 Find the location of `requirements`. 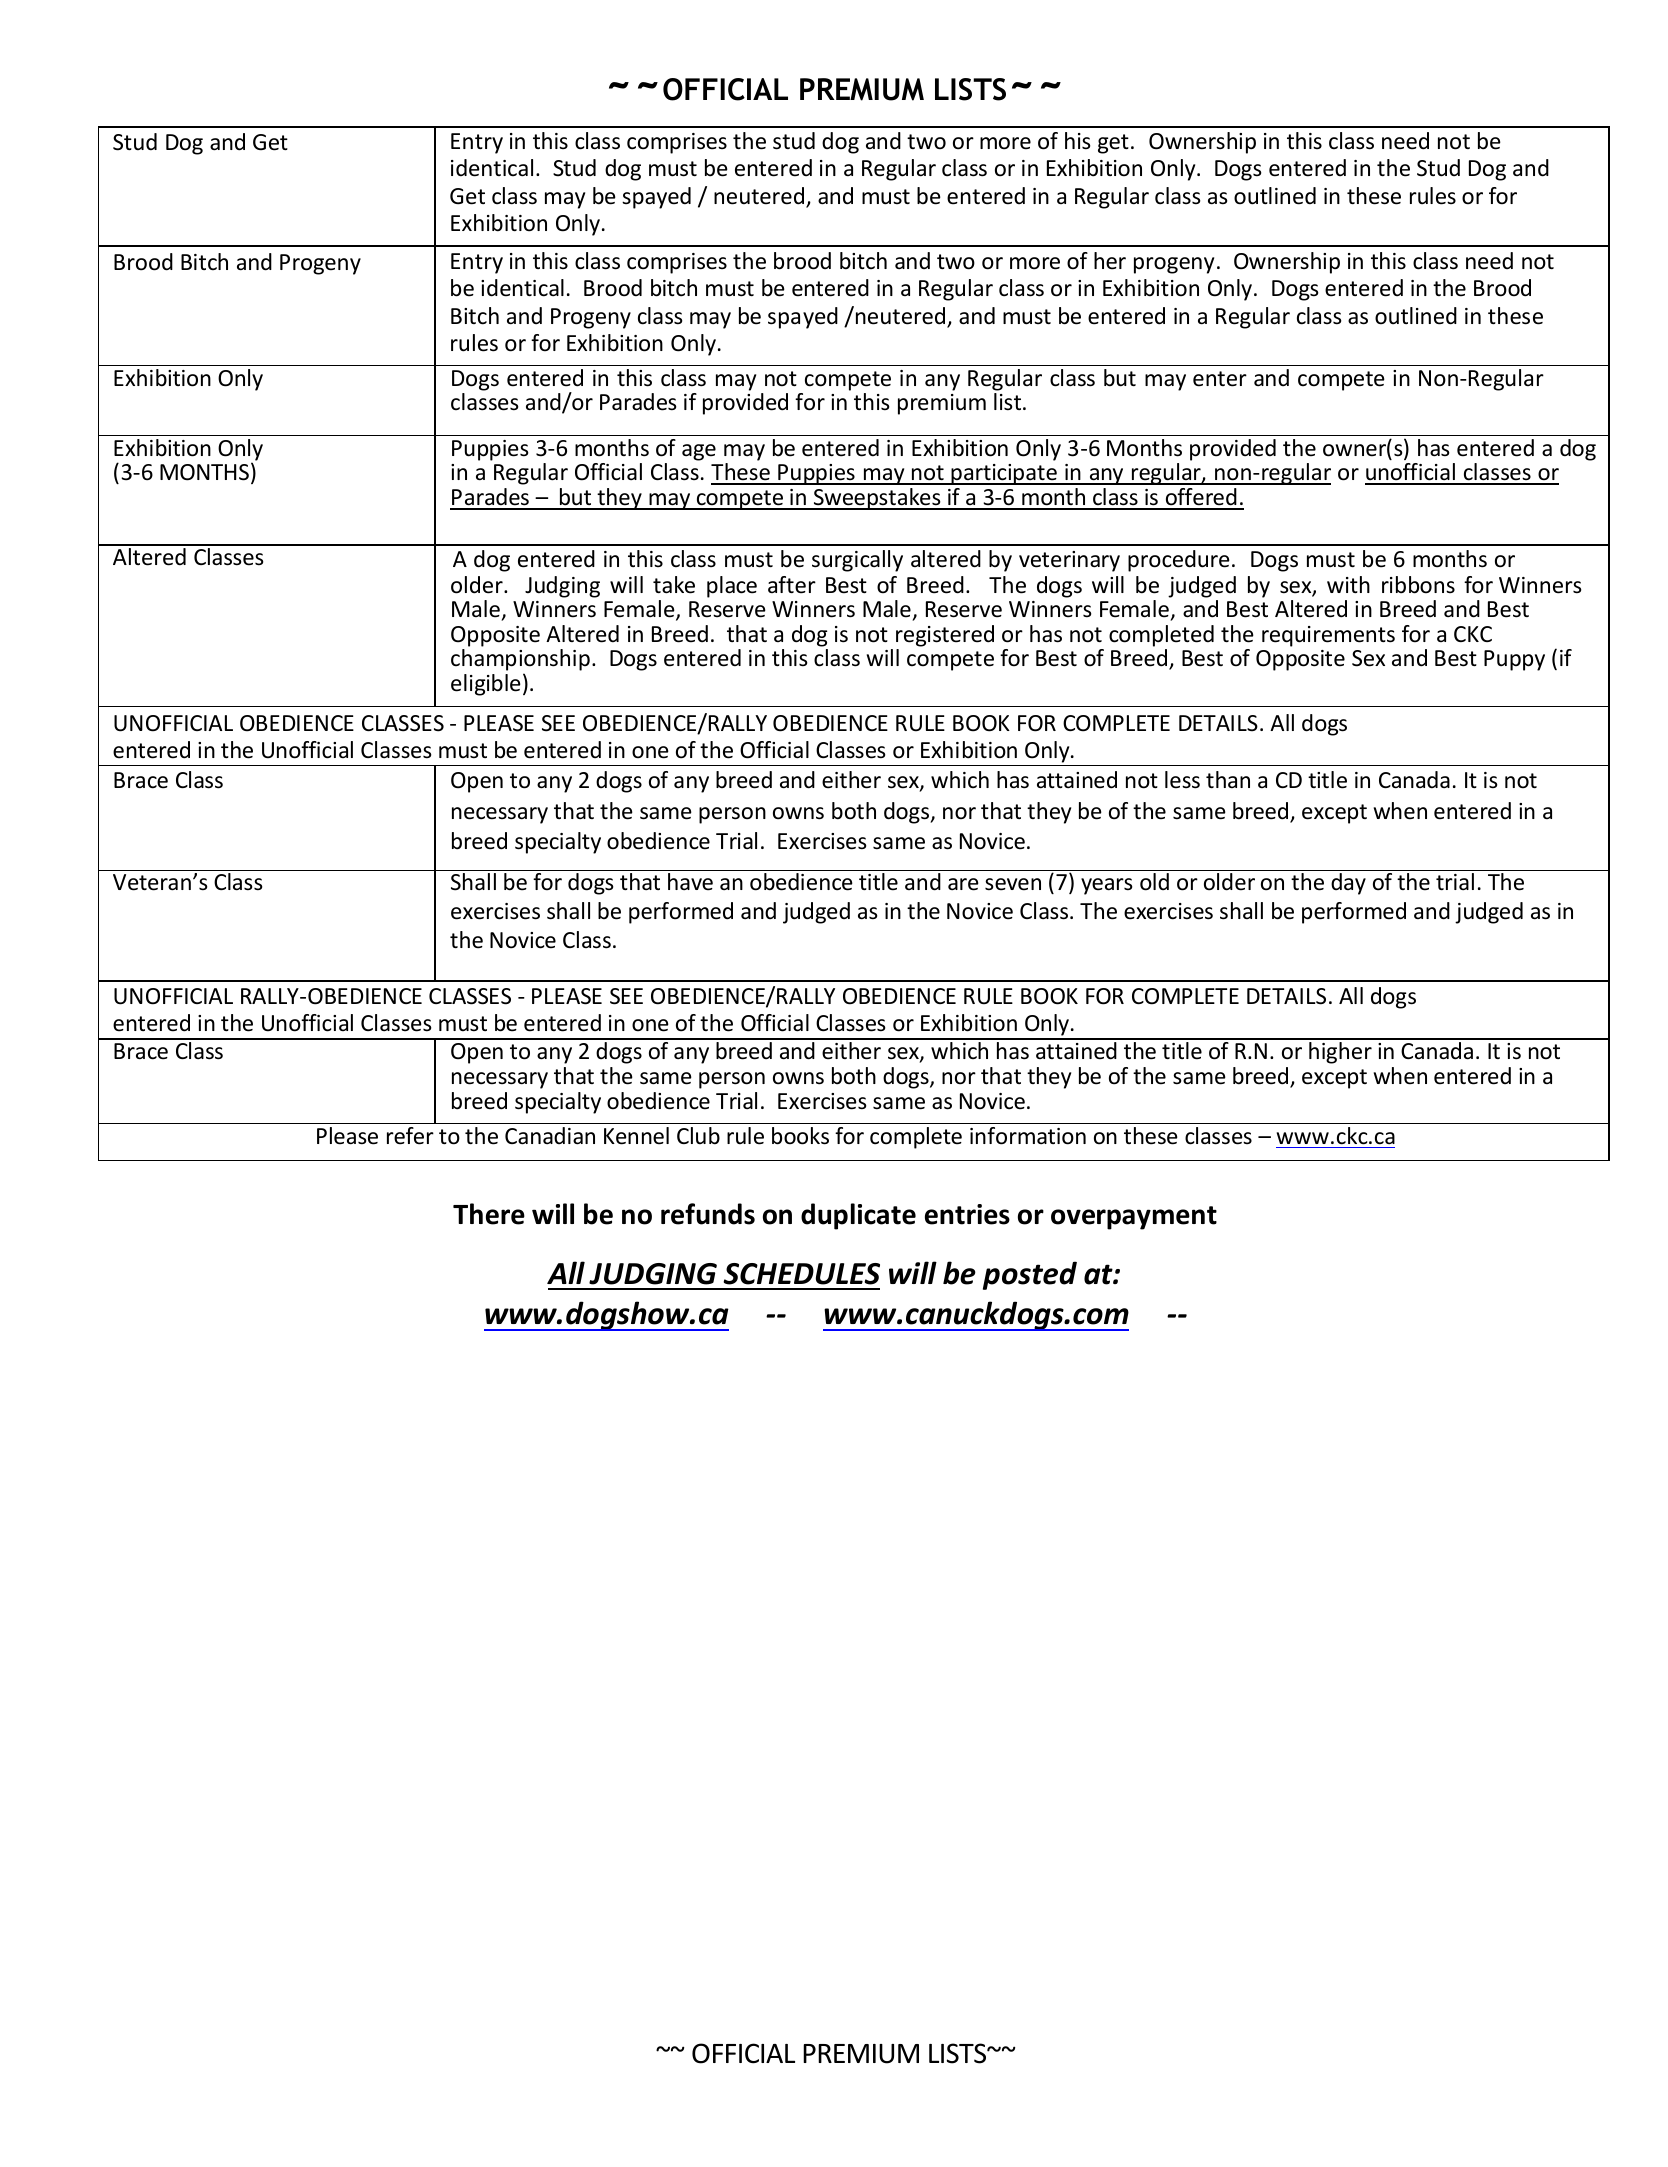

requirements is located at coordinates (1328, 636).
